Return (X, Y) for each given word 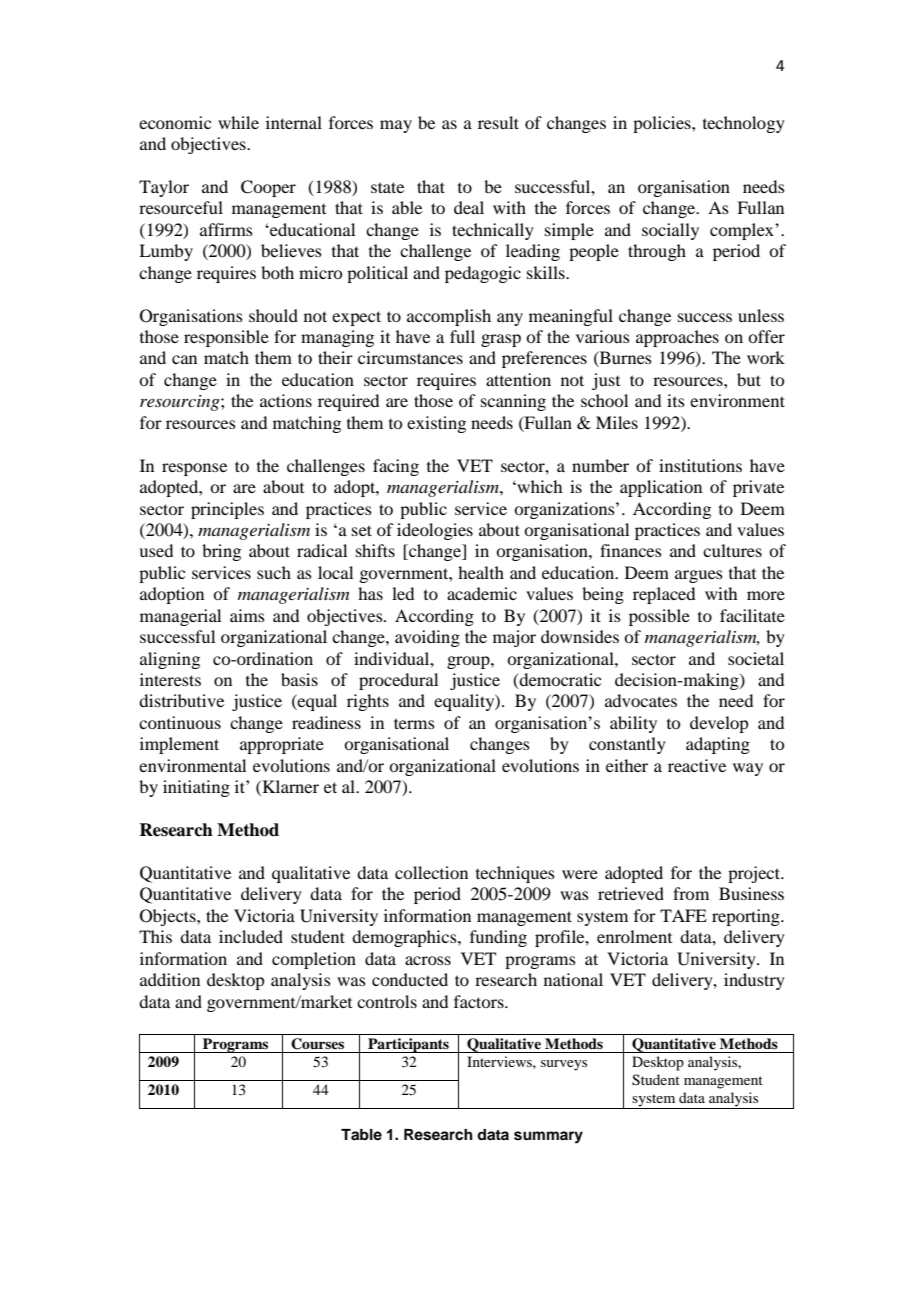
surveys (564, 1065)
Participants (408, 1045)
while (238, 122)
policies (663, 124)
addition (170, 979)
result (498, 122)
